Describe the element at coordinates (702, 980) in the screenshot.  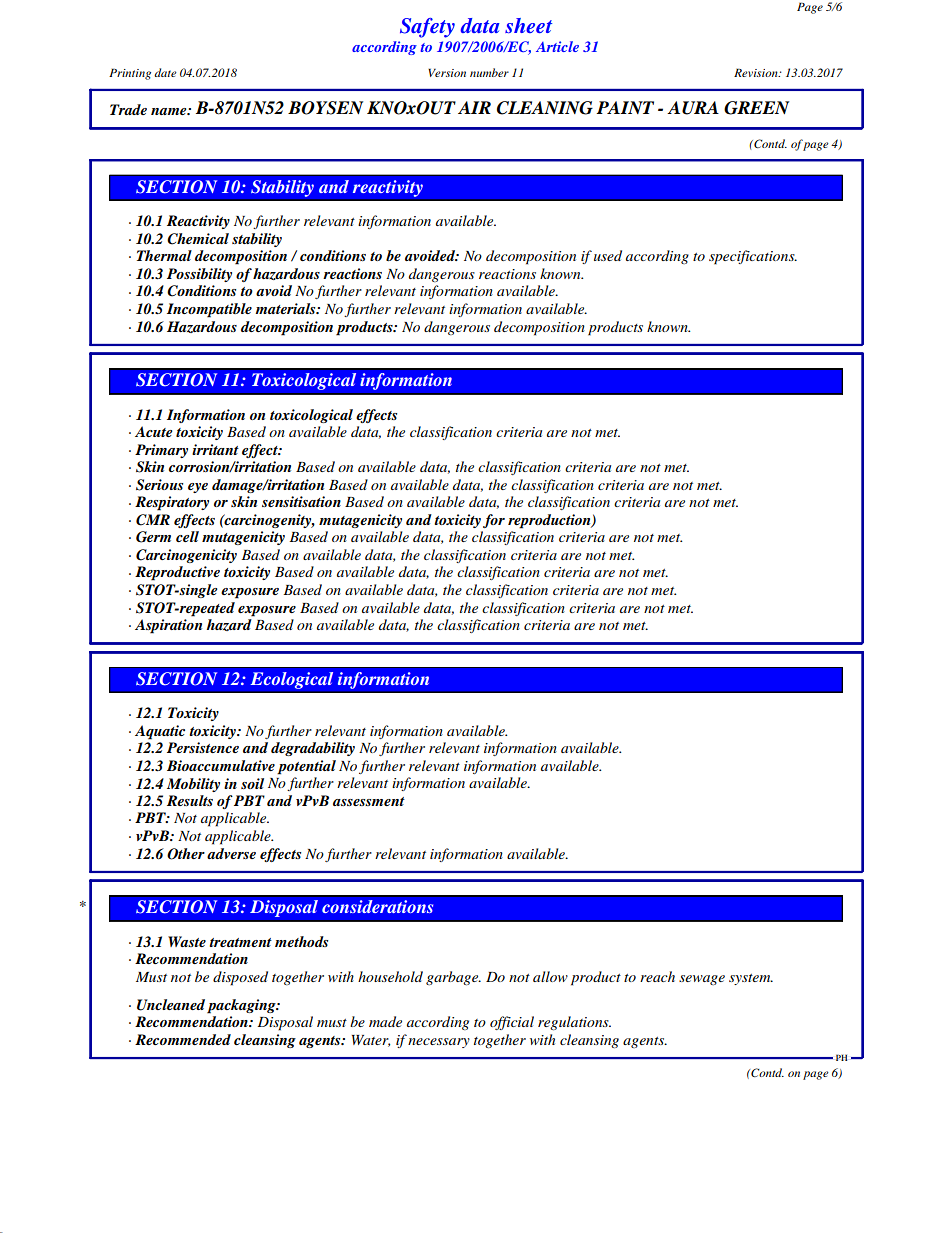
I see `sewage` at that location.
